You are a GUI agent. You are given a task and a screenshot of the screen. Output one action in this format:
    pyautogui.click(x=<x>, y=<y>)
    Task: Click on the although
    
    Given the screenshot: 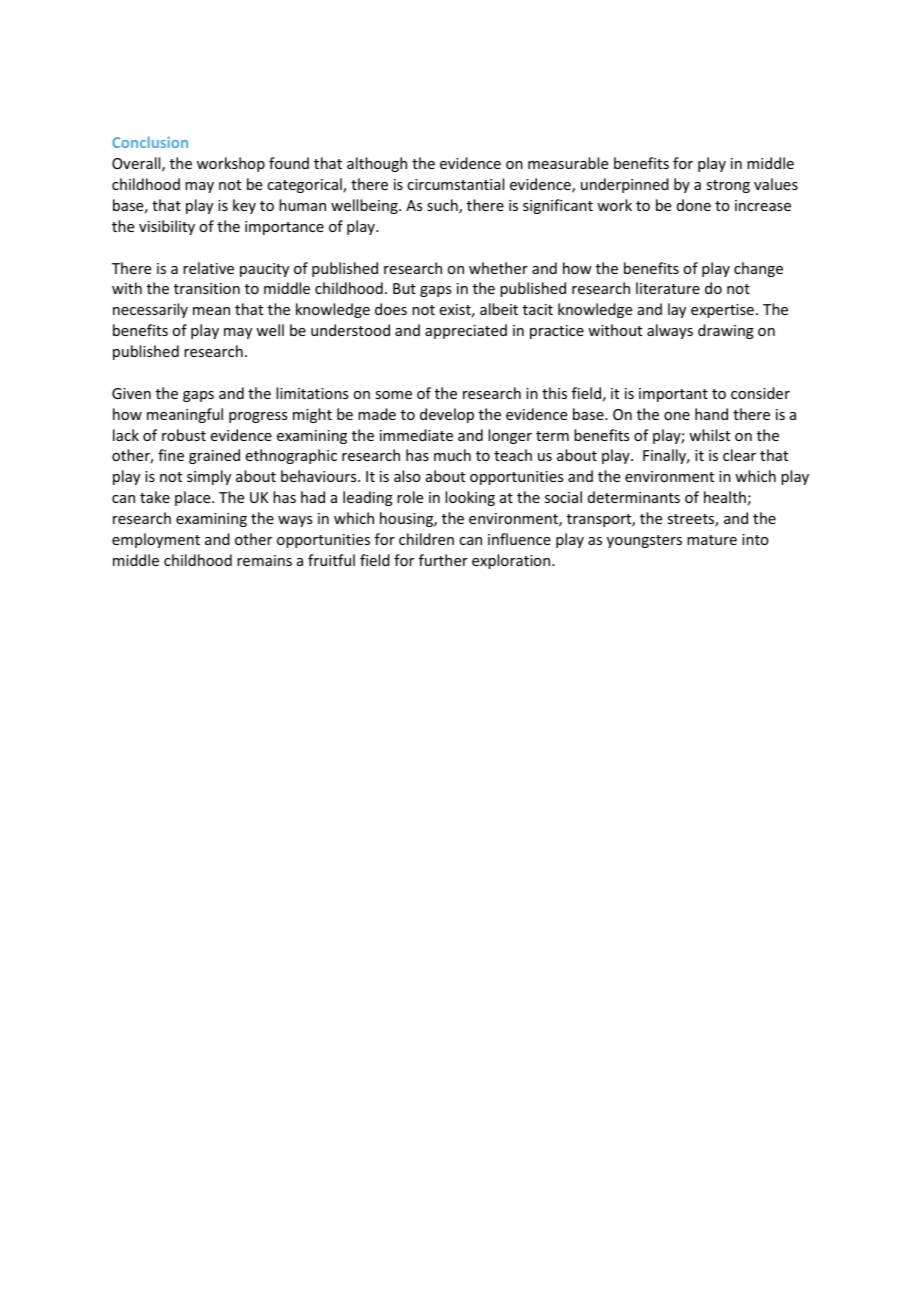 What is the action you would take?
    pyautogui.click(x=377, y=164)
